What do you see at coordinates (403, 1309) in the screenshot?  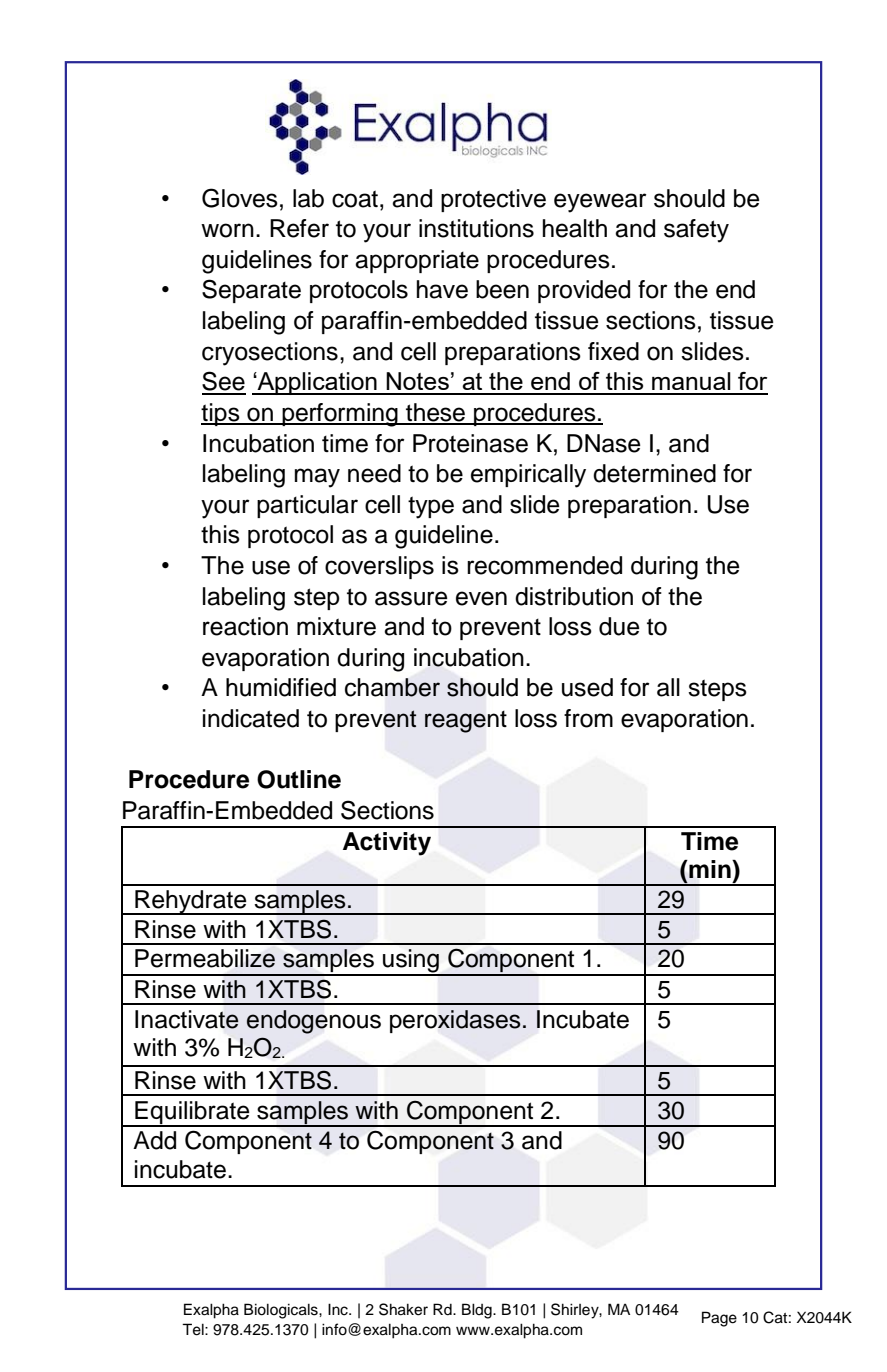 I see `Shaker` at bounding box center [403, 1309].
